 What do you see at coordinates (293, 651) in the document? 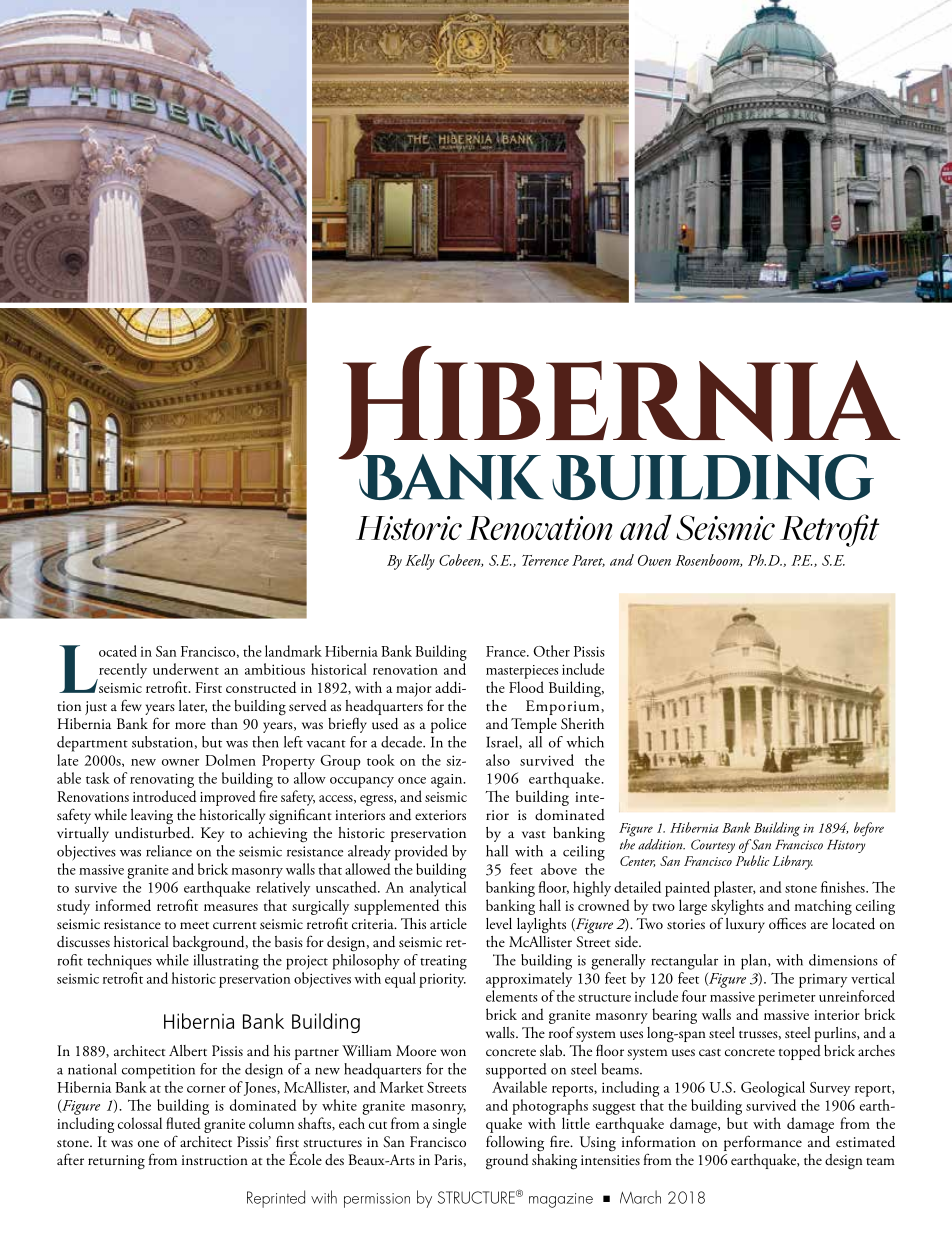
I see `landmark` at bounding box center [293, 651].
